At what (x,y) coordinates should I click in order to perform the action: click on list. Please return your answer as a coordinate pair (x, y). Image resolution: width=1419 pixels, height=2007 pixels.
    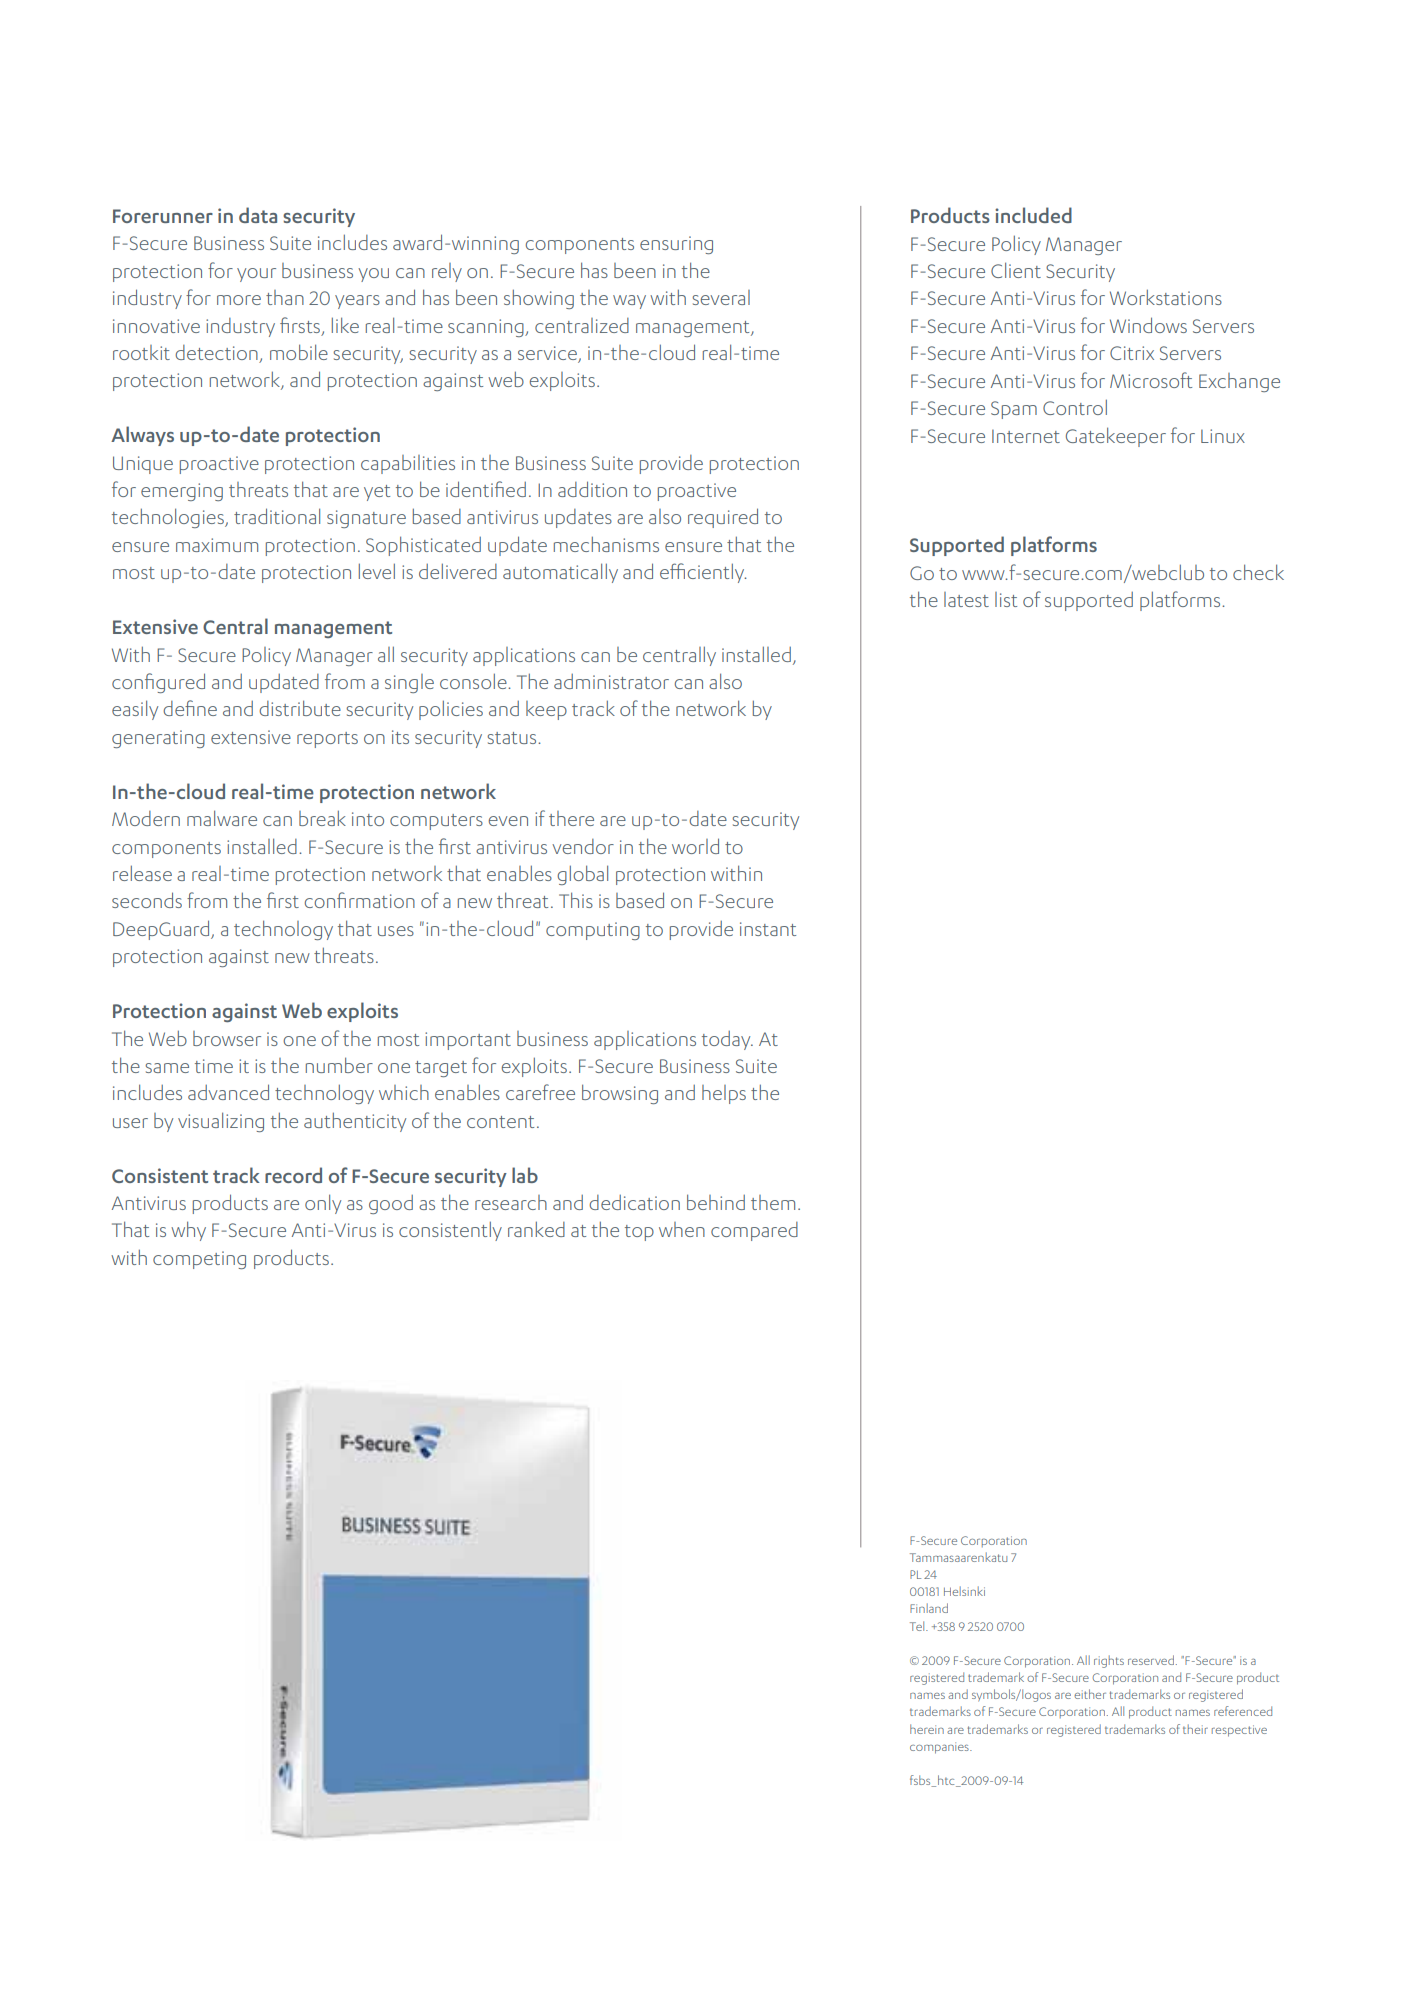
    Looking at the image, I should click on (1006, 599).
